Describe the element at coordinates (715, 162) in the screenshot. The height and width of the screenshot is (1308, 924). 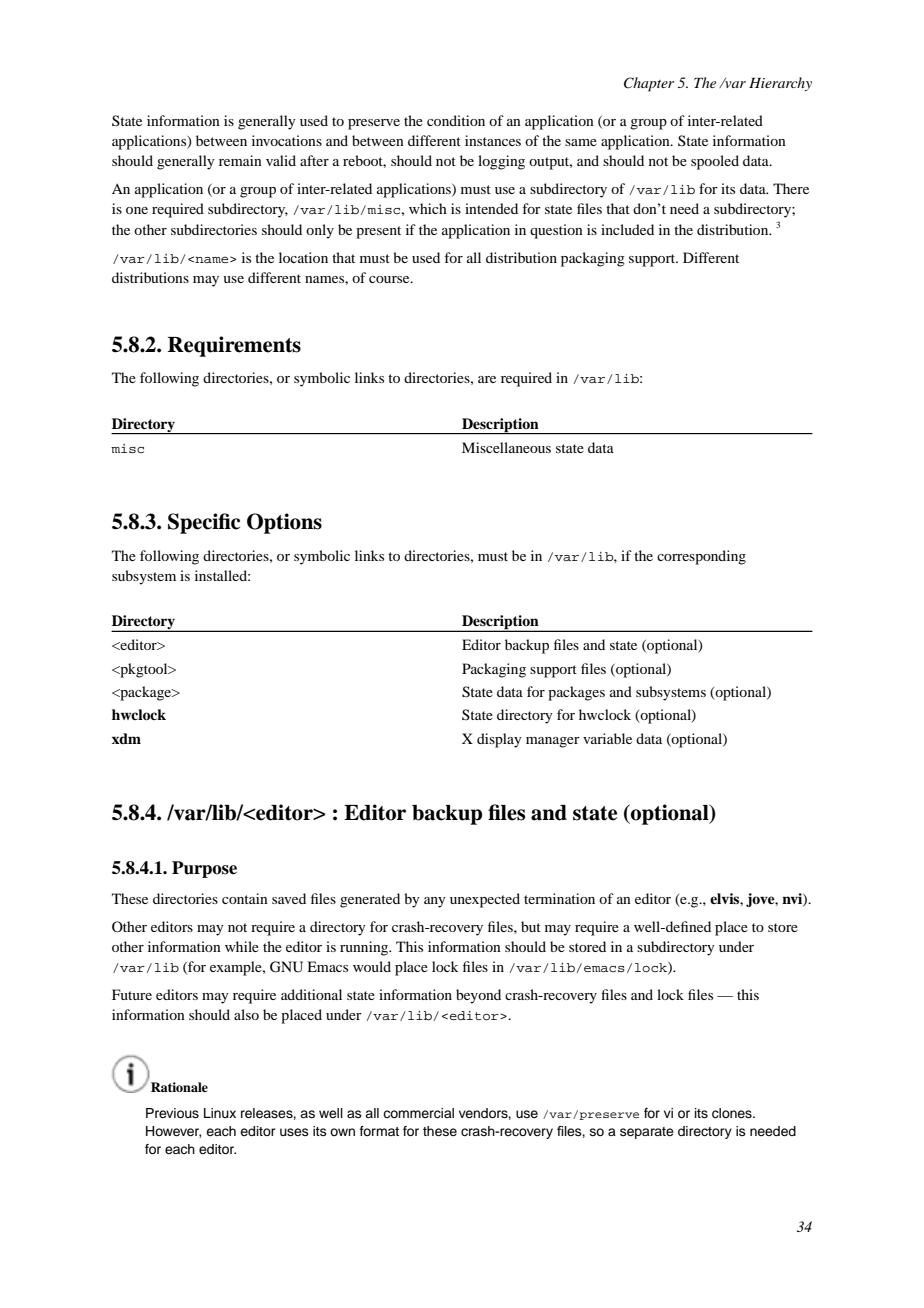
I see `spooled` at that location.
